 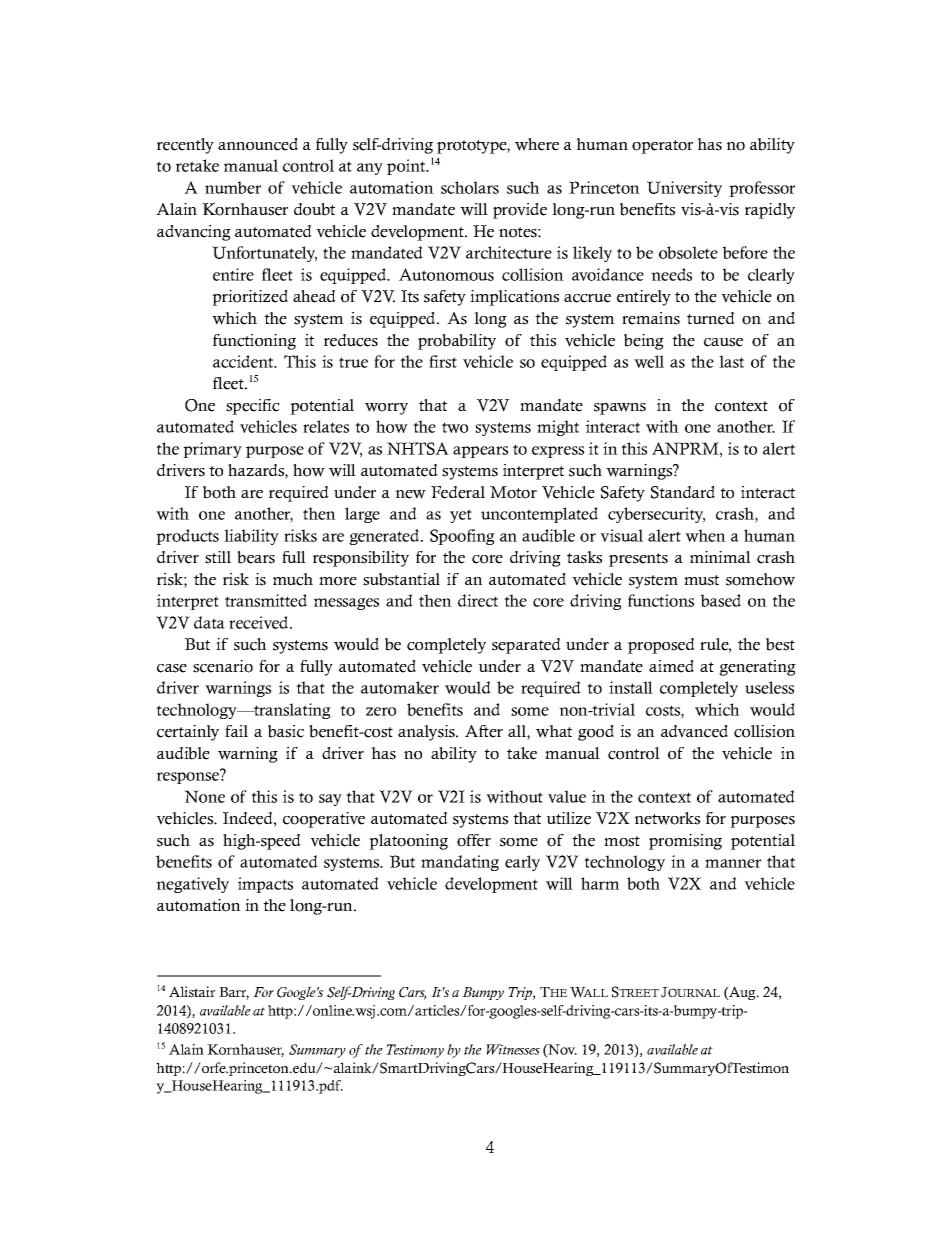 What do you see at coordinates (234, 993) in the screenshot?
I see `Barr` at bounding box center [234, 993].
